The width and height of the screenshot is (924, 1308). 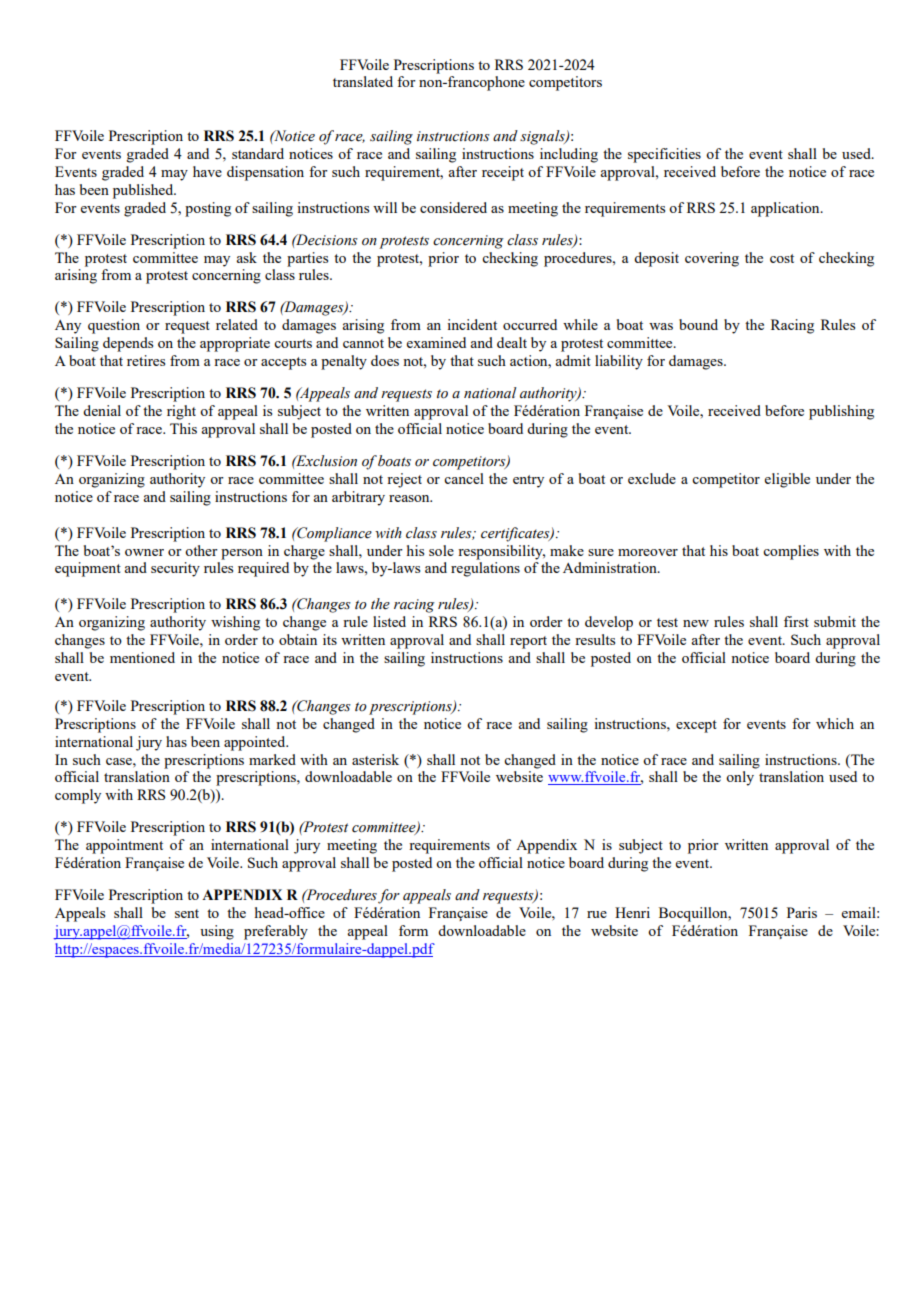 I want to click on specificities, so click(x=664, y=155).
